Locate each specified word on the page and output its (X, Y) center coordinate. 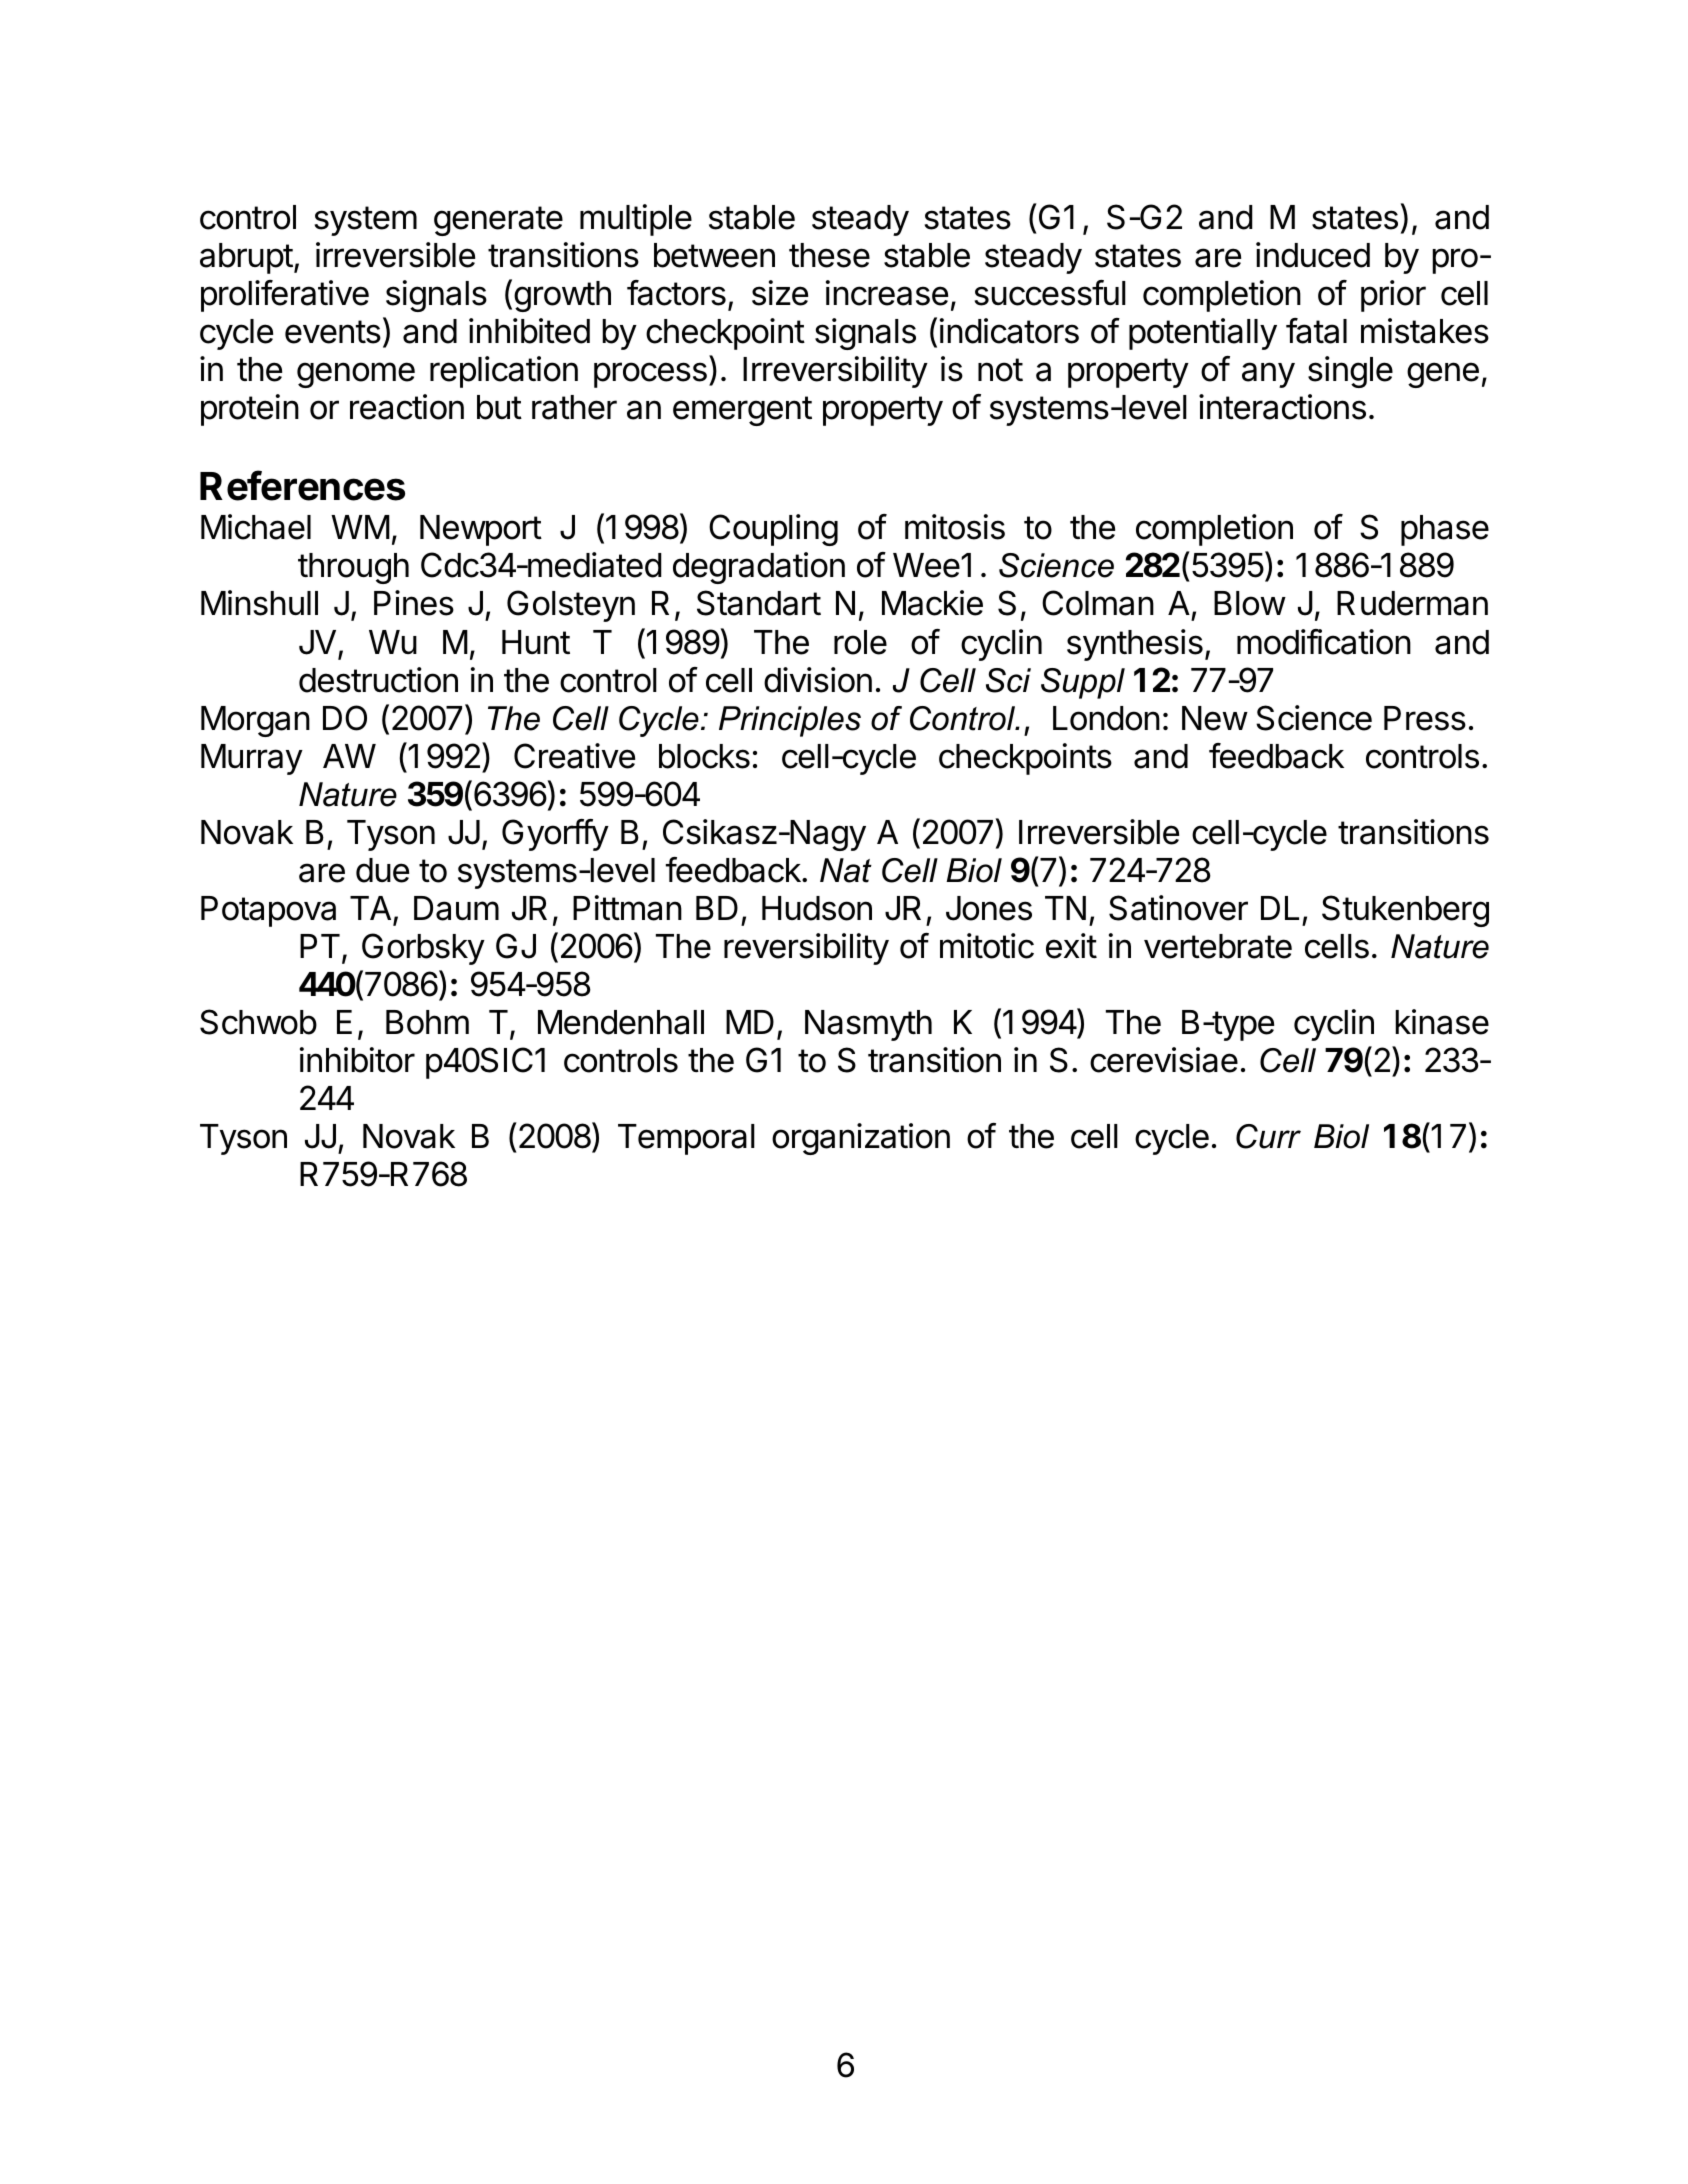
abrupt (246, 258)
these (829, 255)
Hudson (817, 908)
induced (1313, 255)
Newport (481, 530)
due (382, 870)
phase (1445, 530)
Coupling (773, 530)
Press (1425, 718)
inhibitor (357, 1060)
